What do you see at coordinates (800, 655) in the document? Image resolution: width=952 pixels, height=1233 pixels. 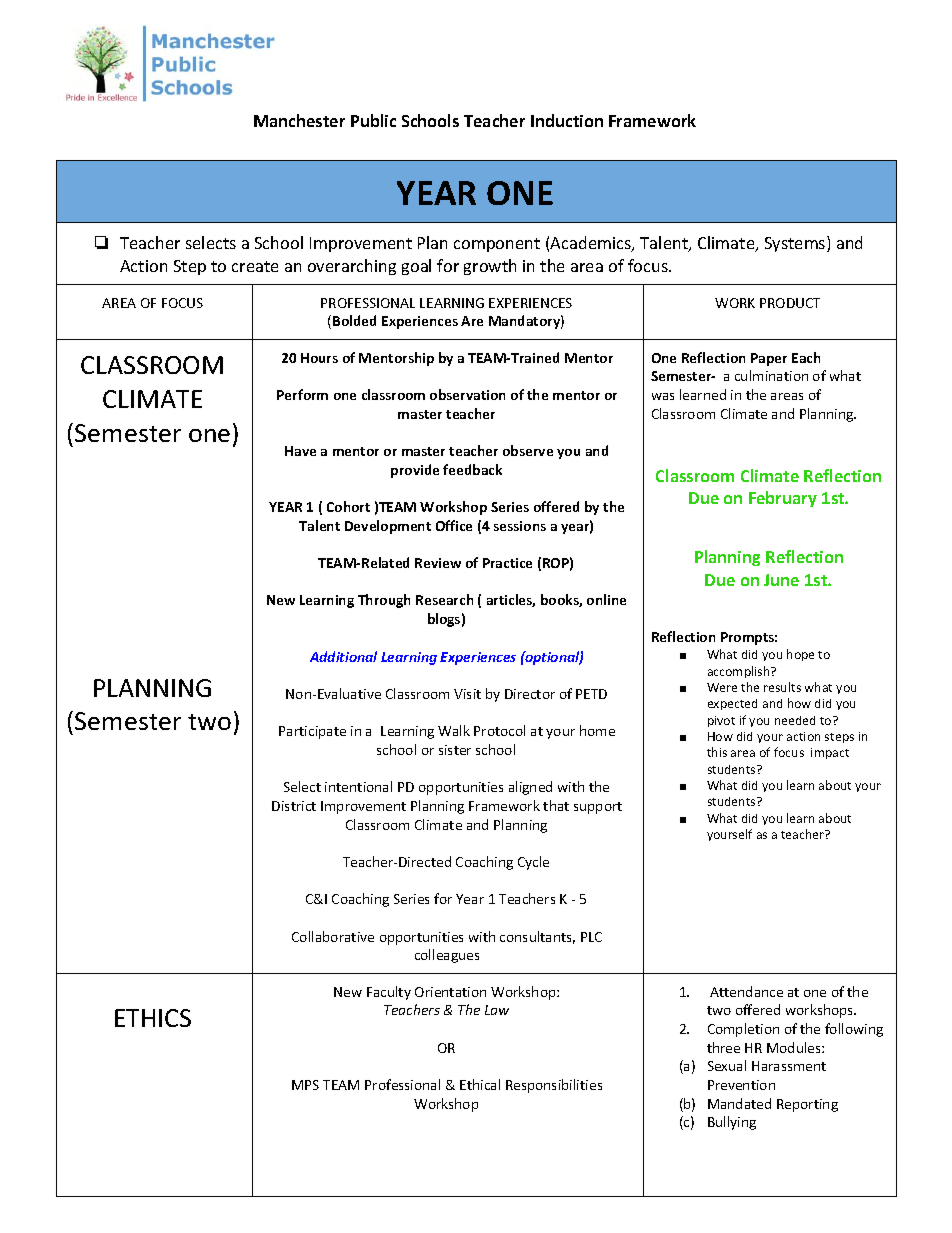 I see `hope` at bounding box center [800, 655].
